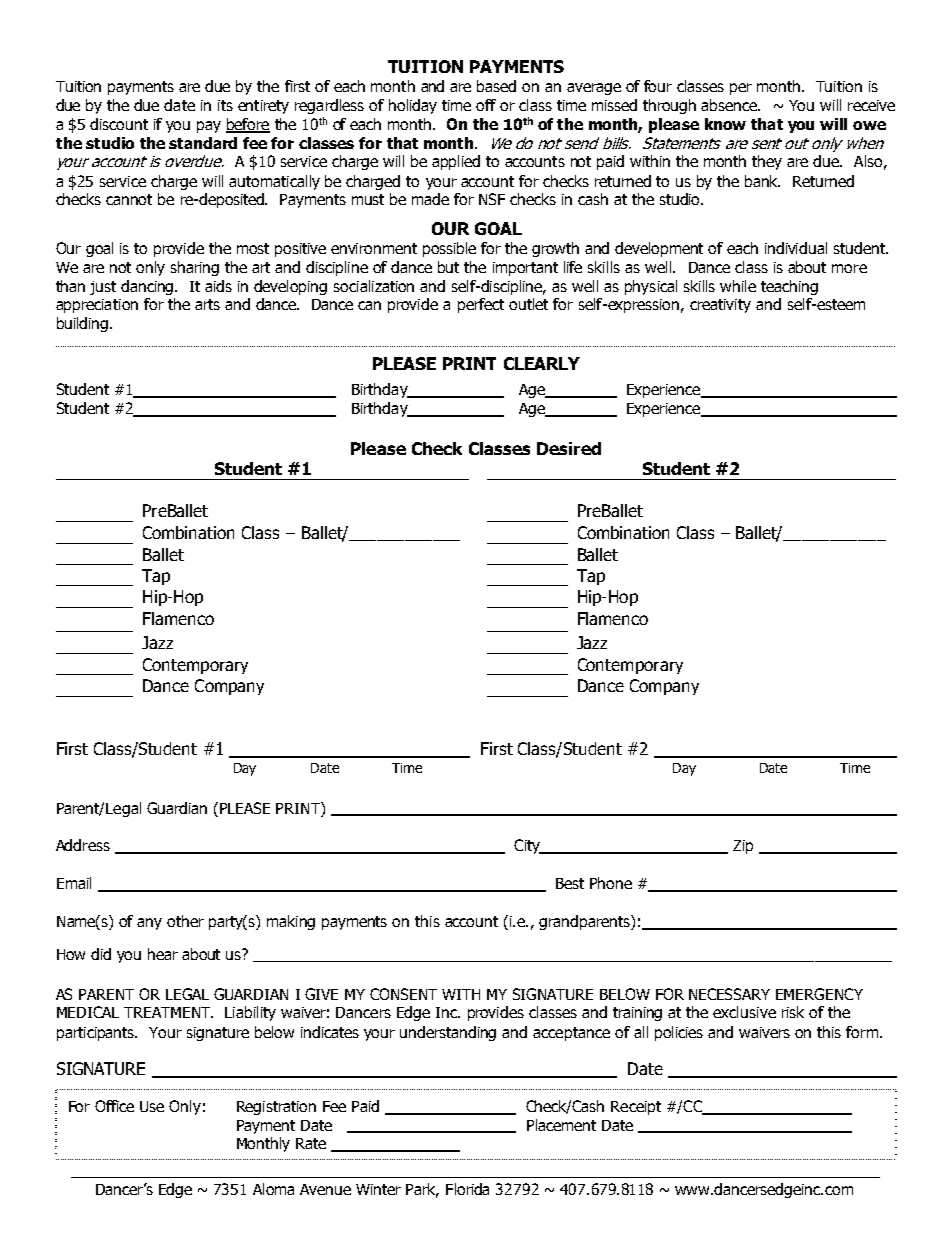  Describe the element at coordinates (152, 1106) in the page. I see `Use` at that location.
